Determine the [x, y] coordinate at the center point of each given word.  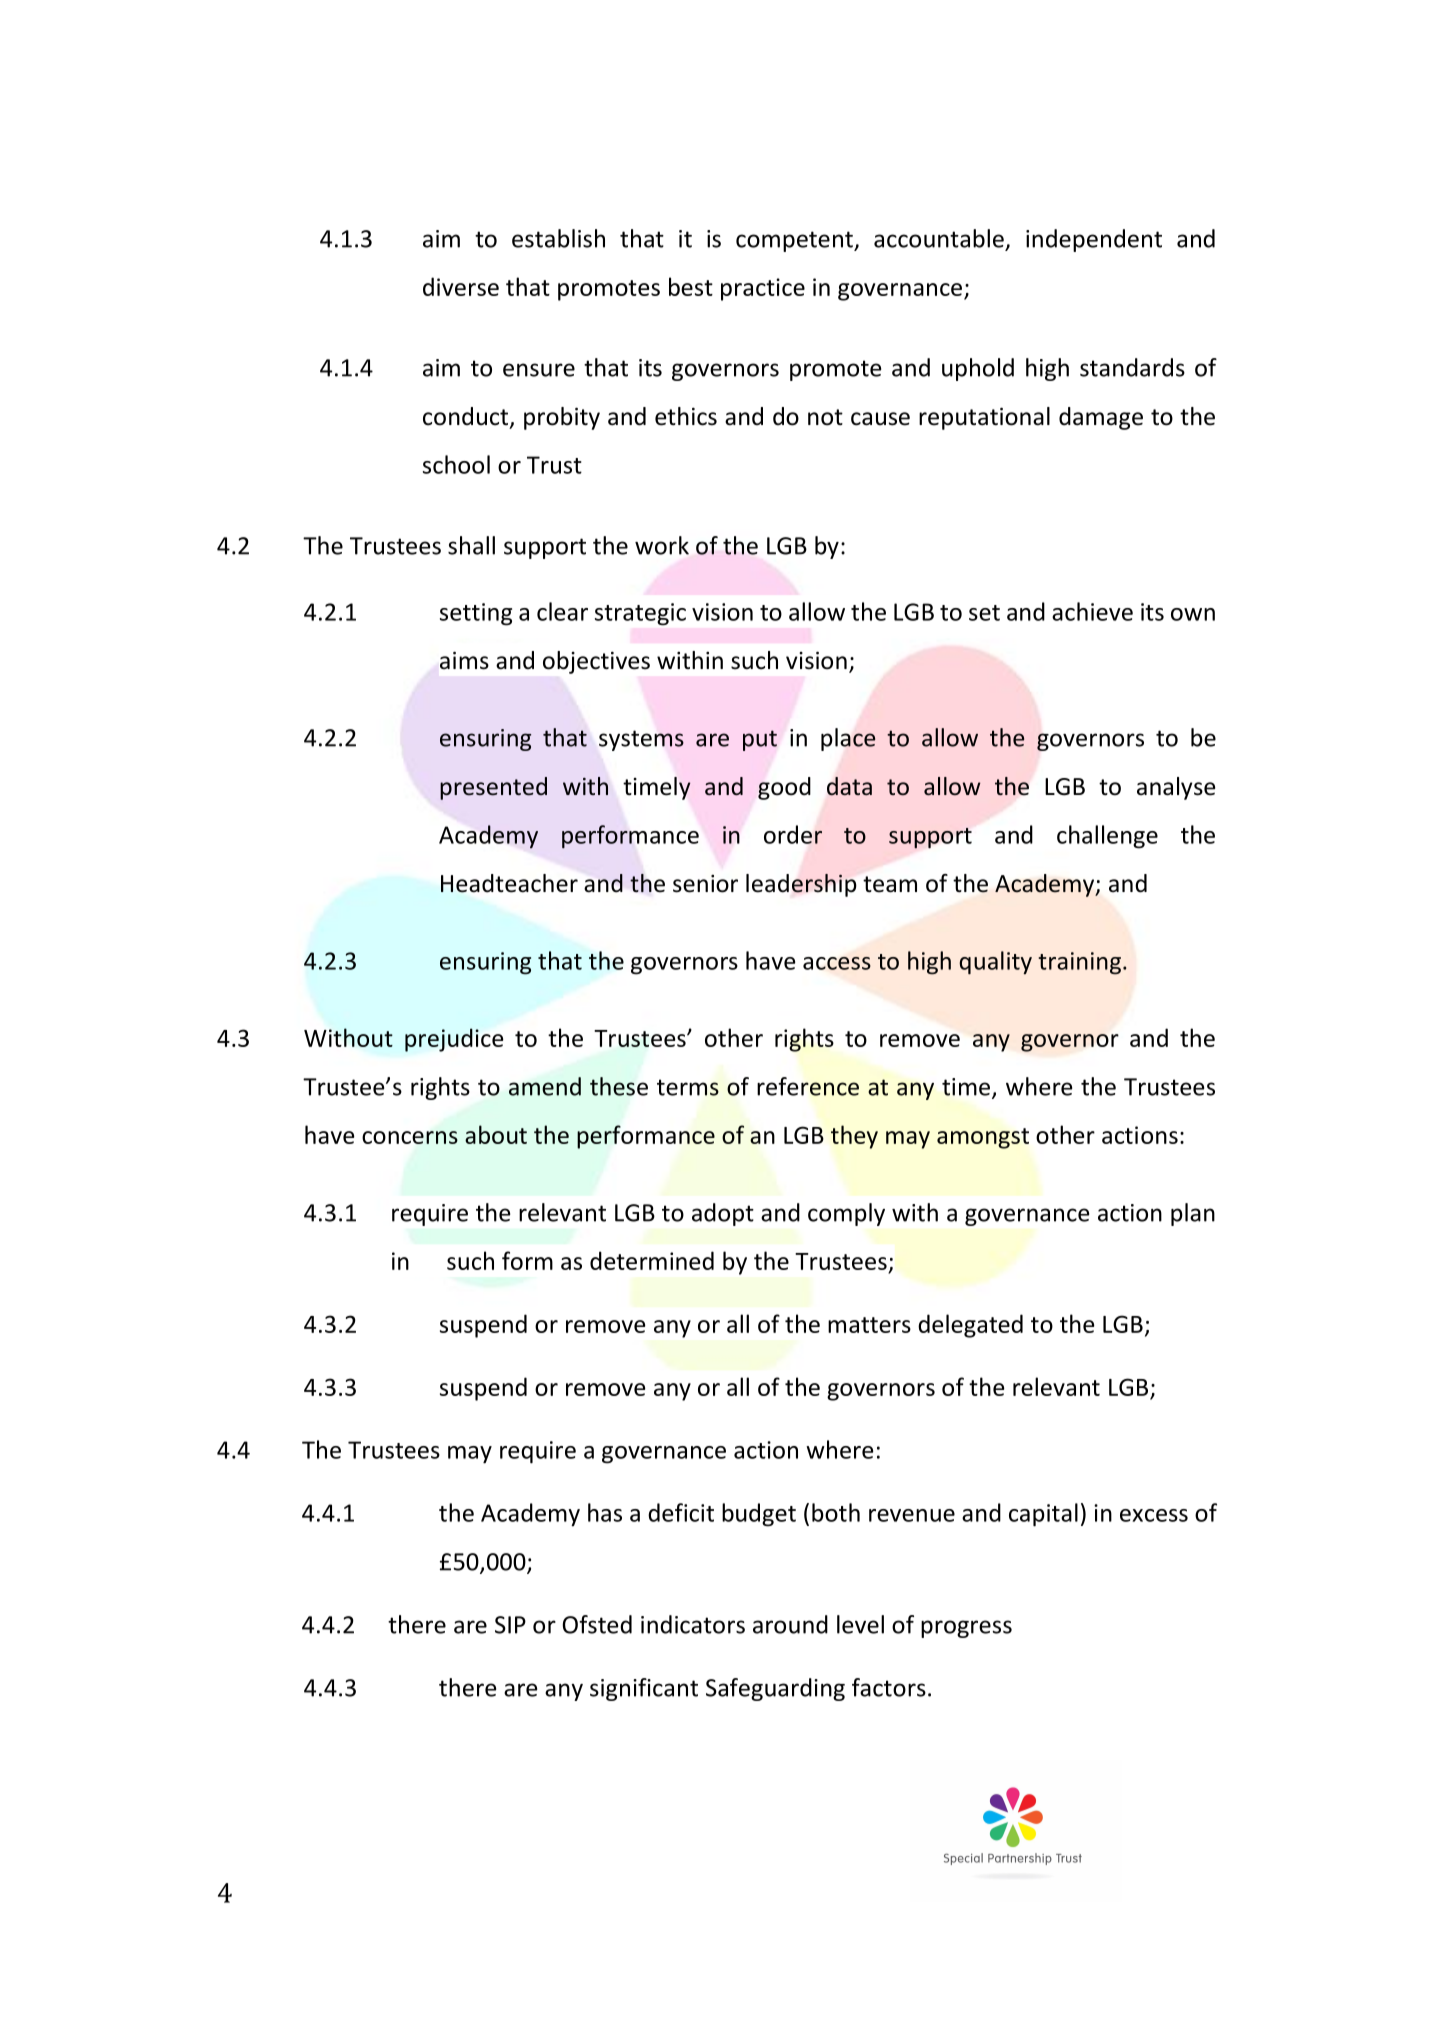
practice [763, 289]
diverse [461, 286]
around [790, 1624]
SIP [510, 1625]
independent [1094, 240]
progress [966, 1629]
